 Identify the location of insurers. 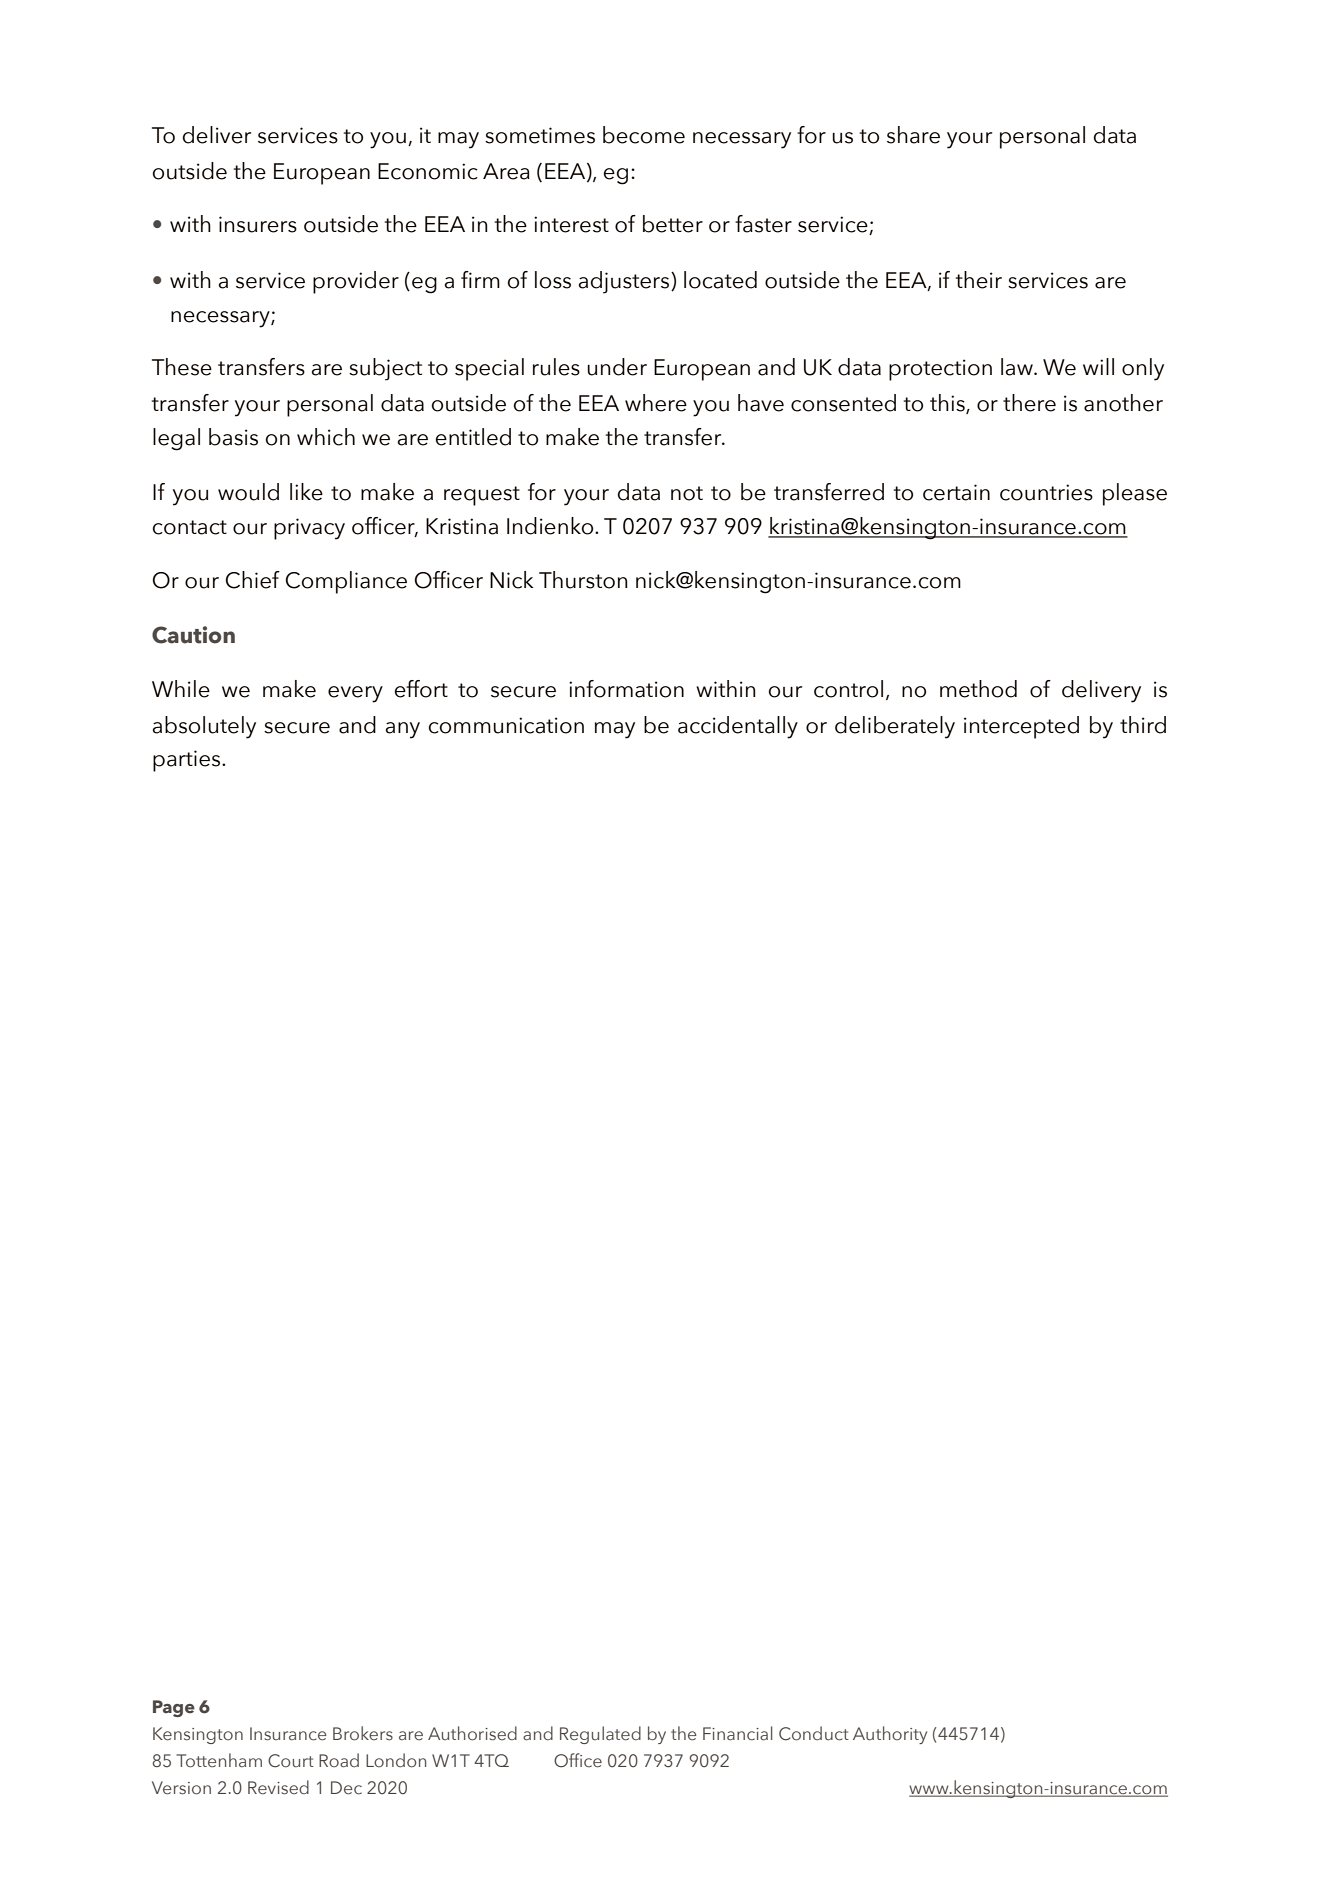
(258, 224).
